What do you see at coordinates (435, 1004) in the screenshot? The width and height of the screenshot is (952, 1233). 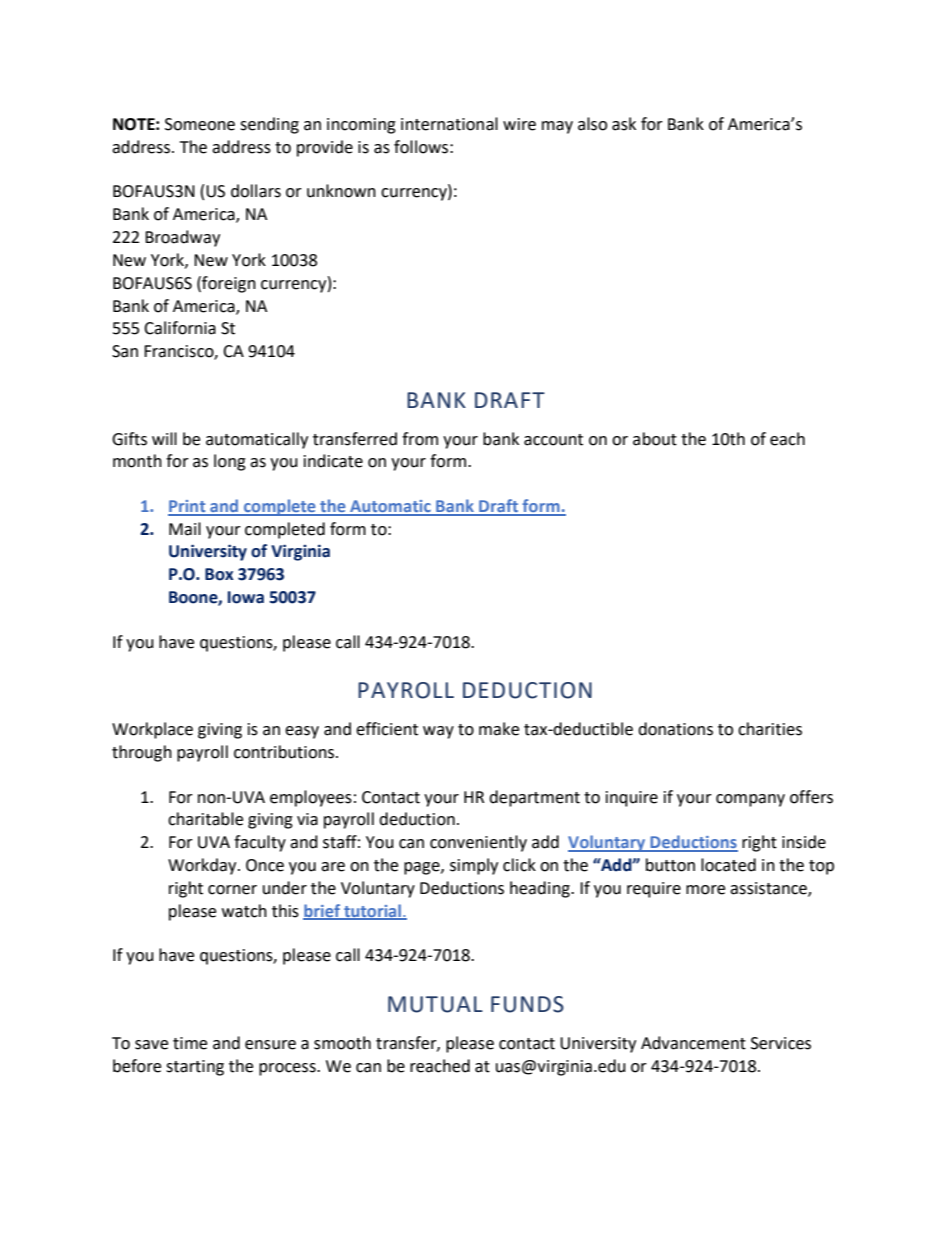 I see `MUTUAL` at bounding box center [435, 1004].
